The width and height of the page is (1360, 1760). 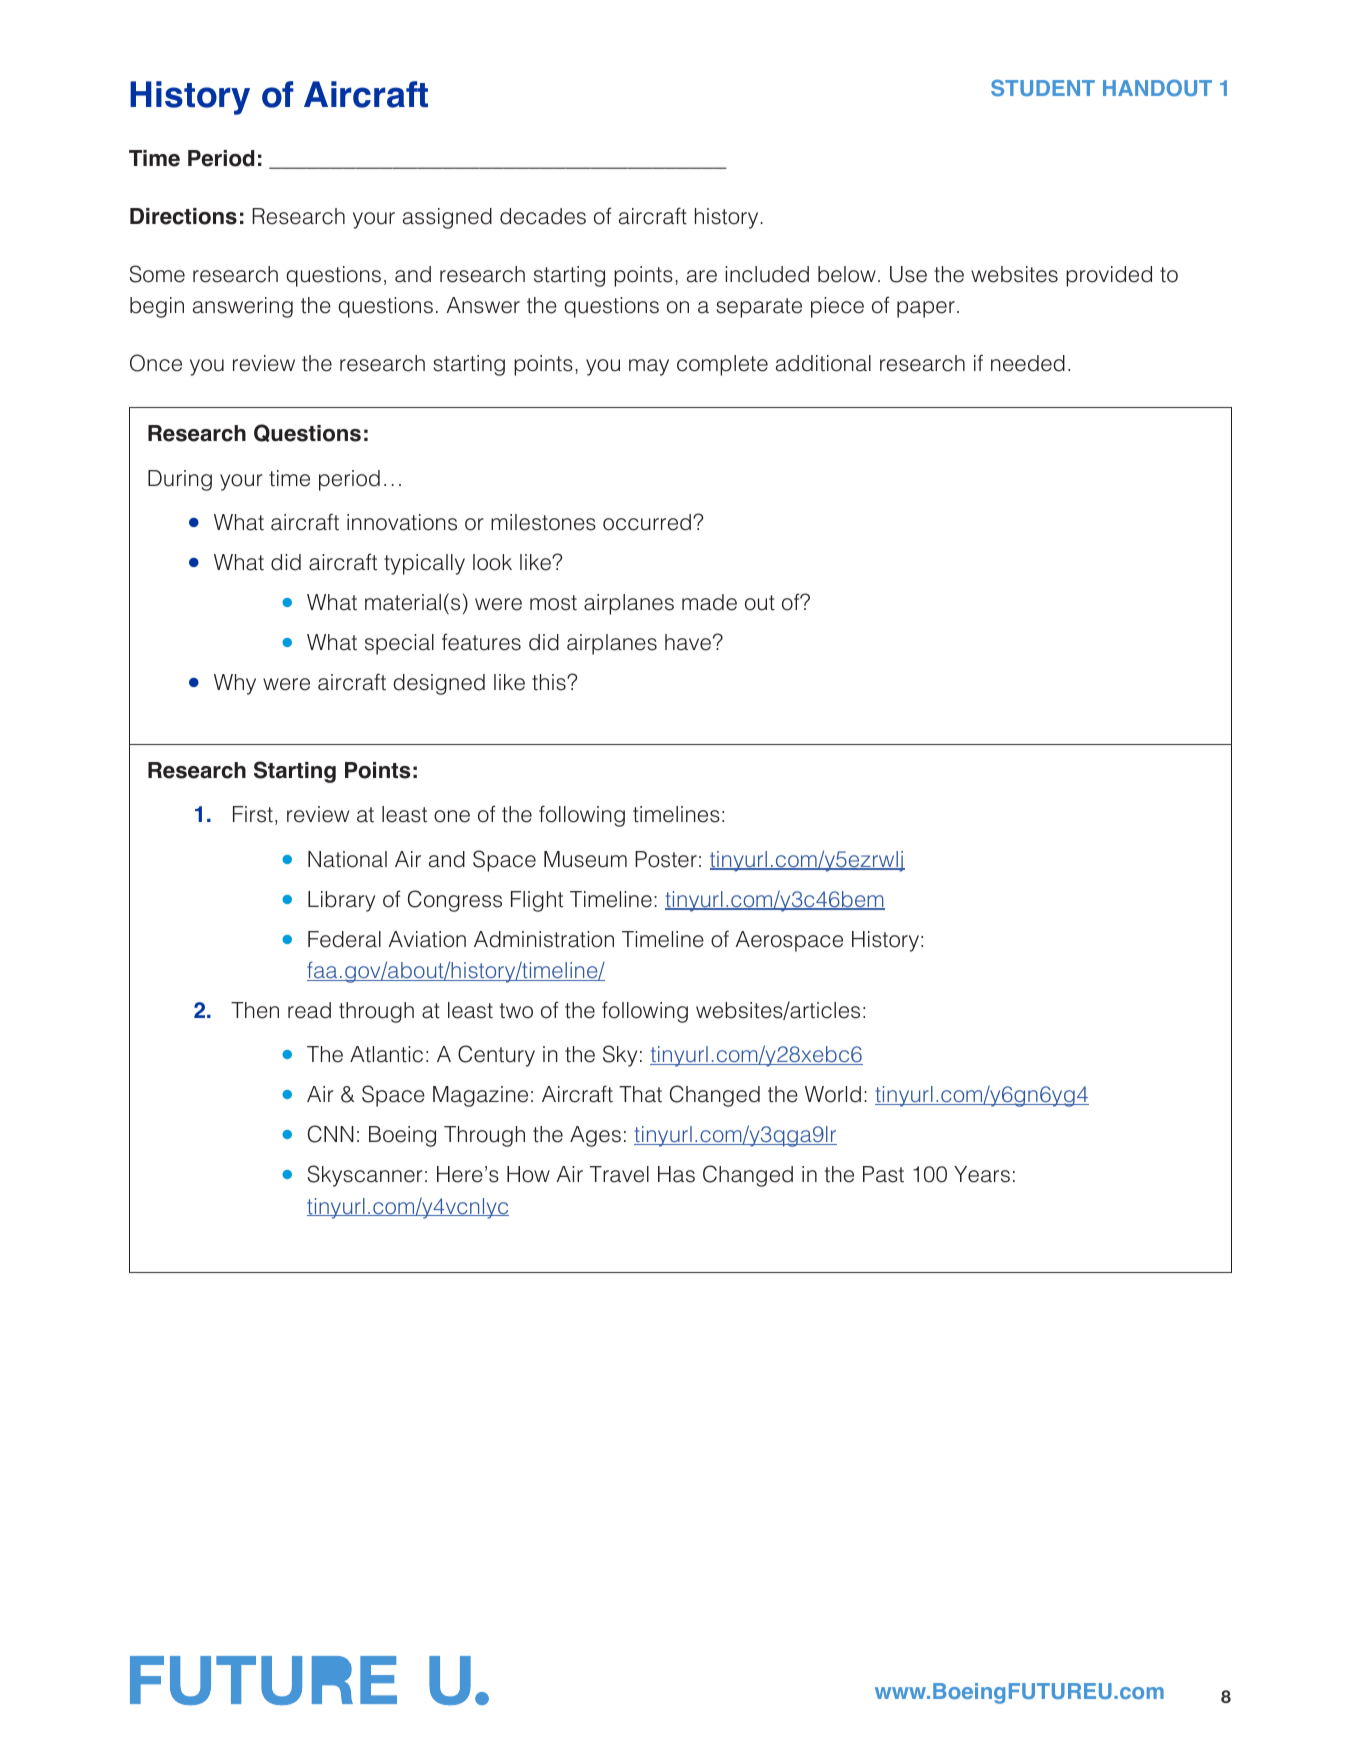 I want to click on decades, so click(x=543, y=216).
